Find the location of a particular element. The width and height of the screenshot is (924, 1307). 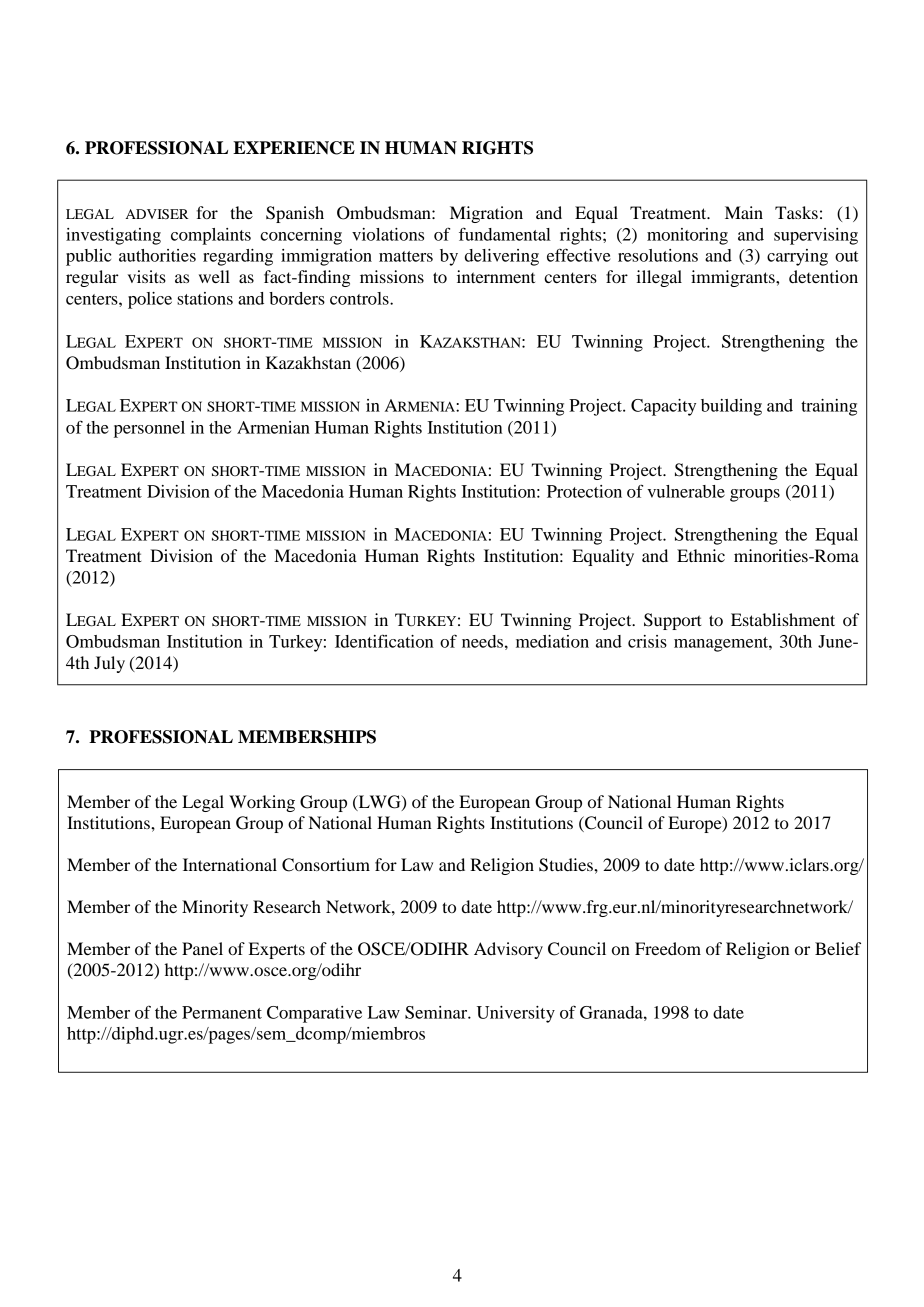

fundamental is located at coordinates (505, 234).
